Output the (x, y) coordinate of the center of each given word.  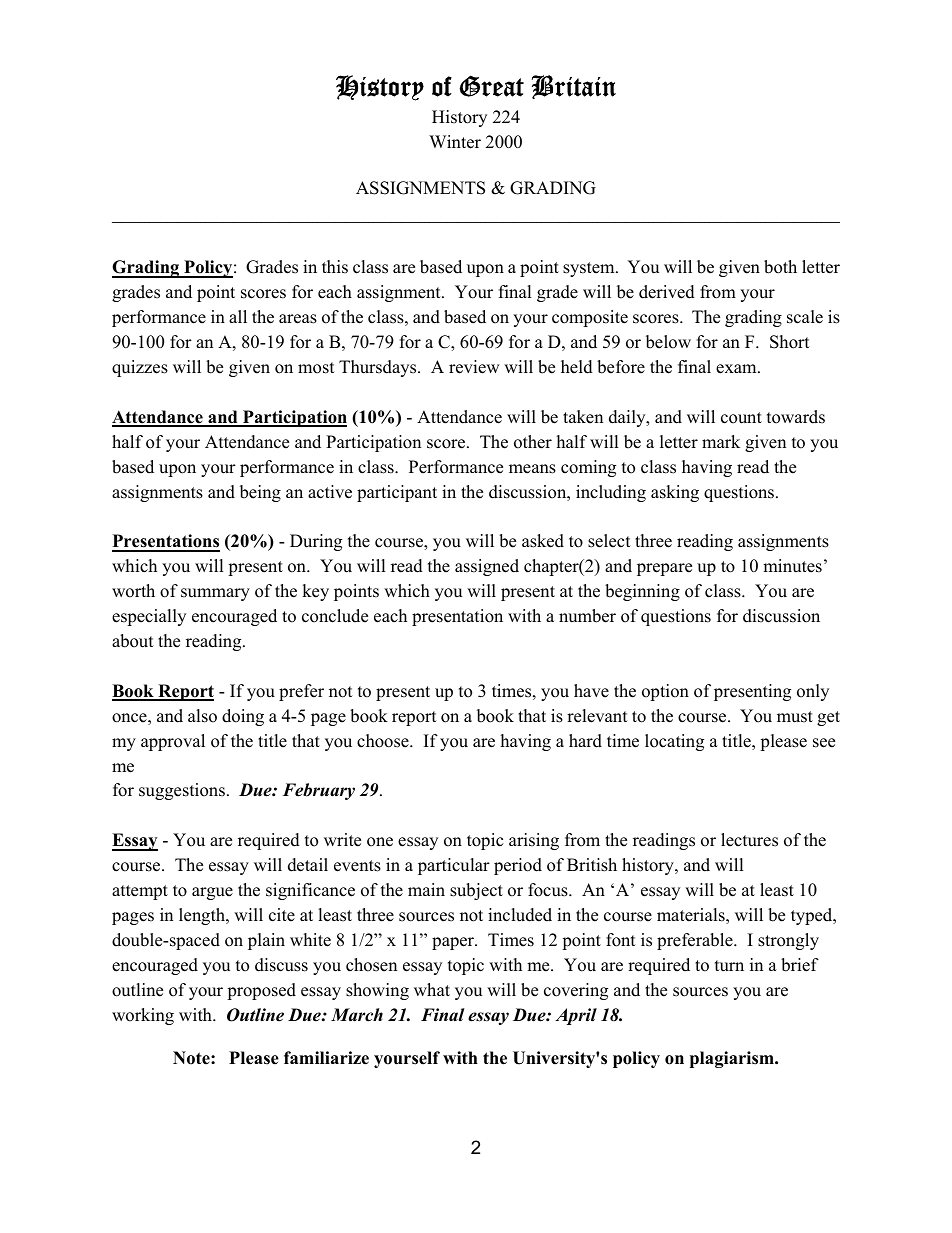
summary (215, 594)
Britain (574, 87)
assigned (487, 567)
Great (491, 86)
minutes (792, 566)
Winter (455, 142)
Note (192, 1058)
